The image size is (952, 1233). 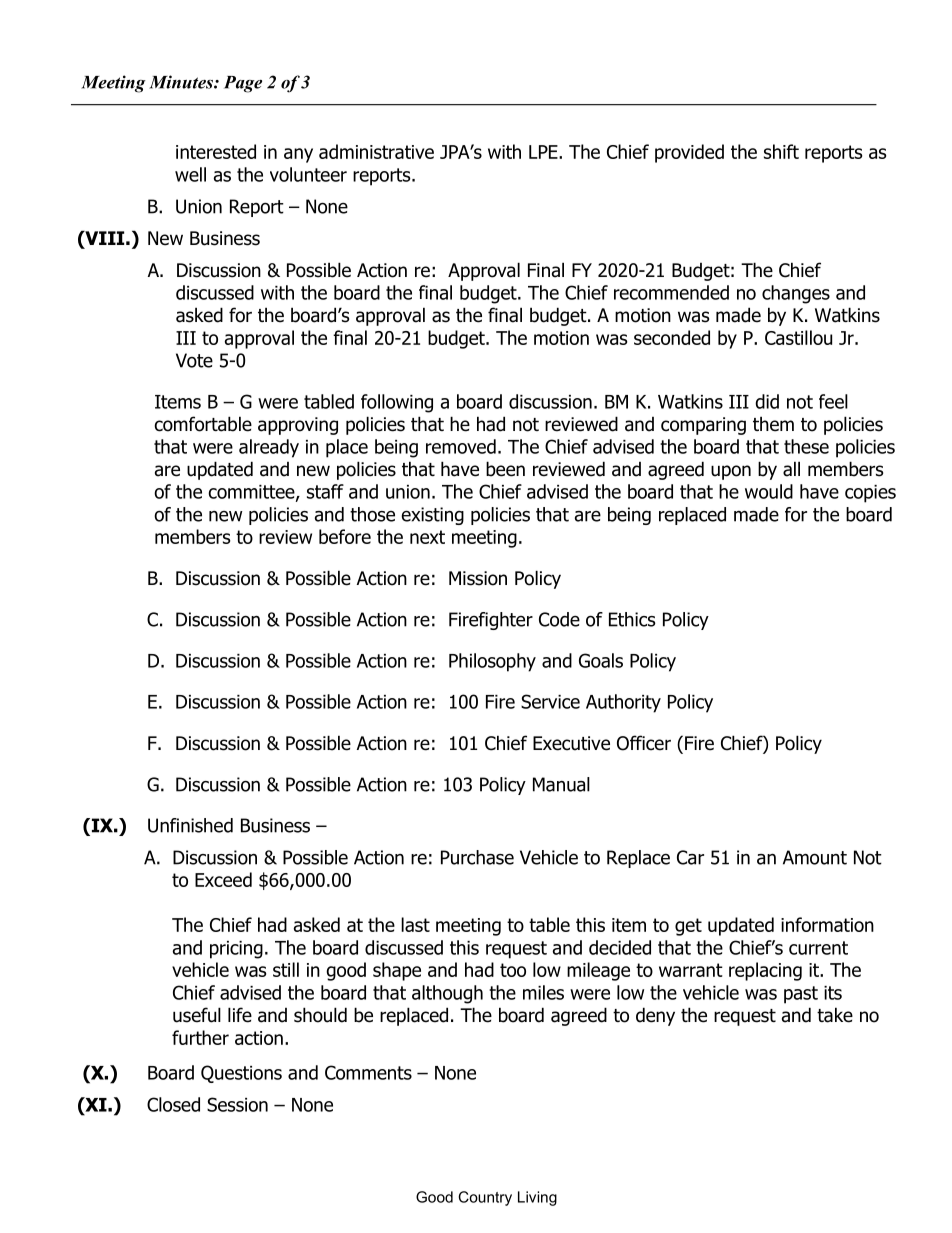 What do you see at coordinates (644, 743) in the screenshot?
I see `Officer` at bounding box center [644, 743].
